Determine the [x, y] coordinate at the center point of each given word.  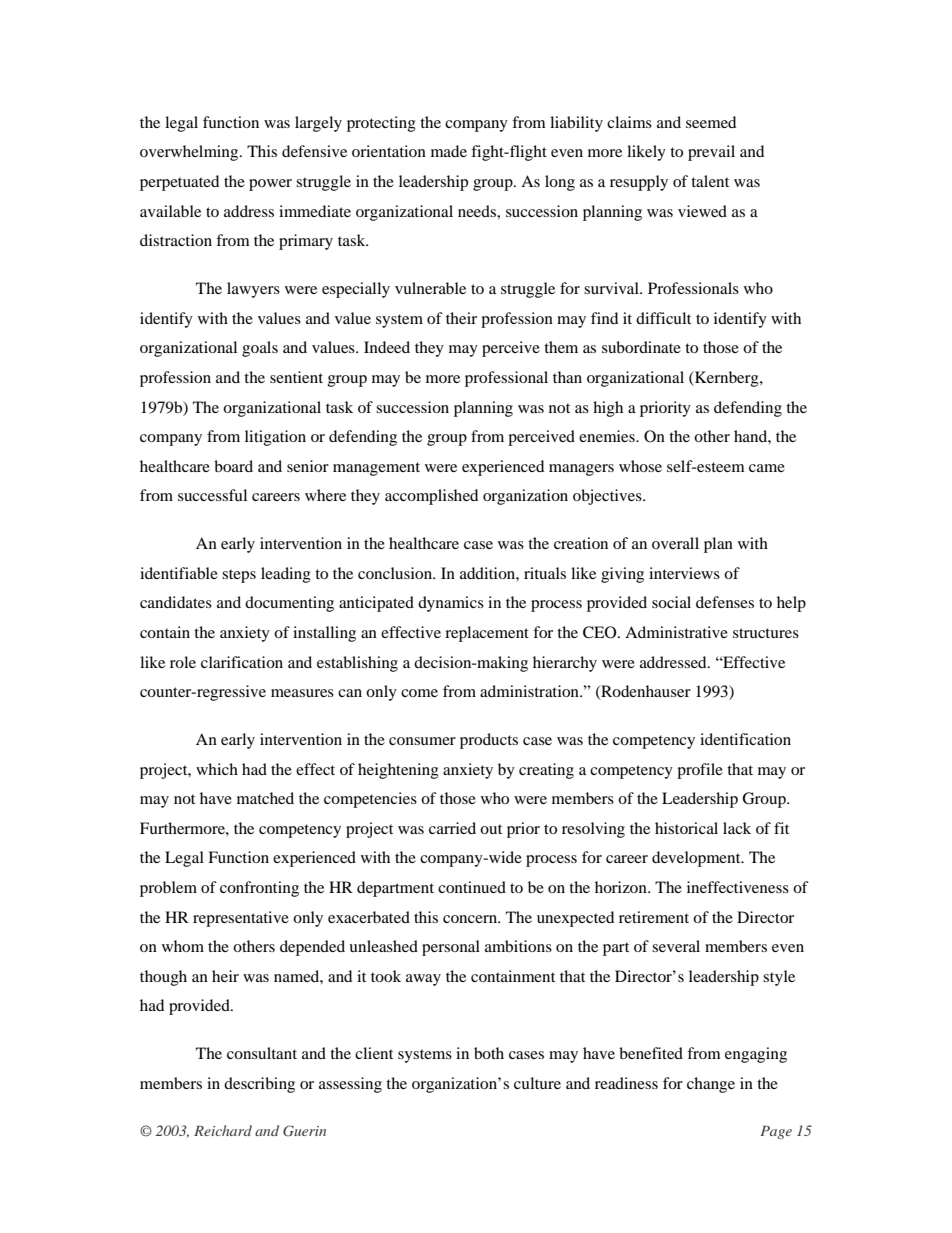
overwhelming [190, 153]
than [567, 377]
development [697, 859]
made [449, 151]
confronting [259, 889]
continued [472, 887]
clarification [242, 662]
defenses [725, 602]
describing [259, 1085]
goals [260, 349]
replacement [487, 634]
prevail [711, 153]
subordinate [641, 347]
